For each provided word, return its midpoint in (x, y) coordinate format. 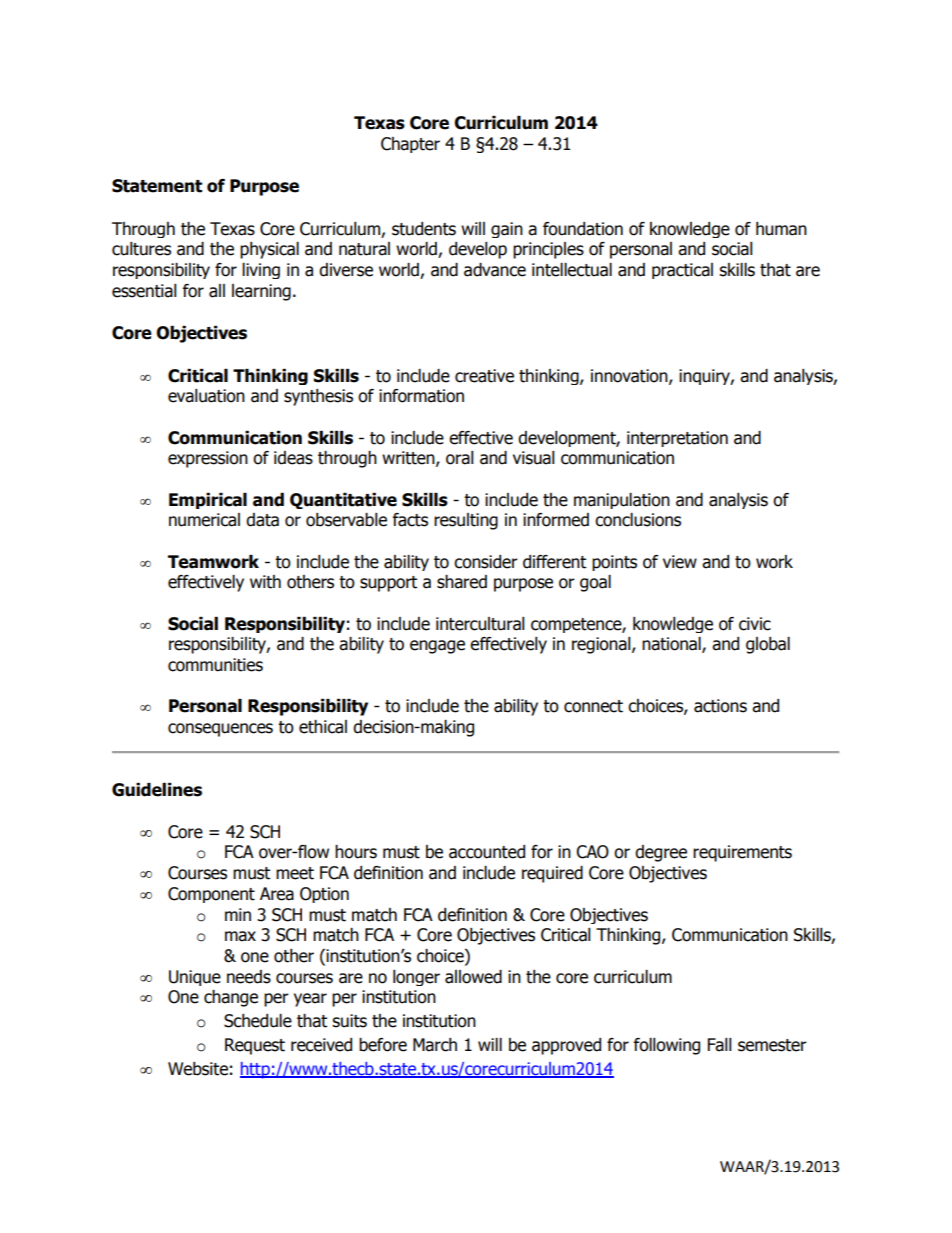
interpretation (677, 439)
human (781, 229)
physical (269, 250)
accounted (487, 852)
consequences (220, 730)
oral (460, 458)
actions (720, 706)
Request (255, 1046)
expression (208, 459)
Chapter (410, 145)
